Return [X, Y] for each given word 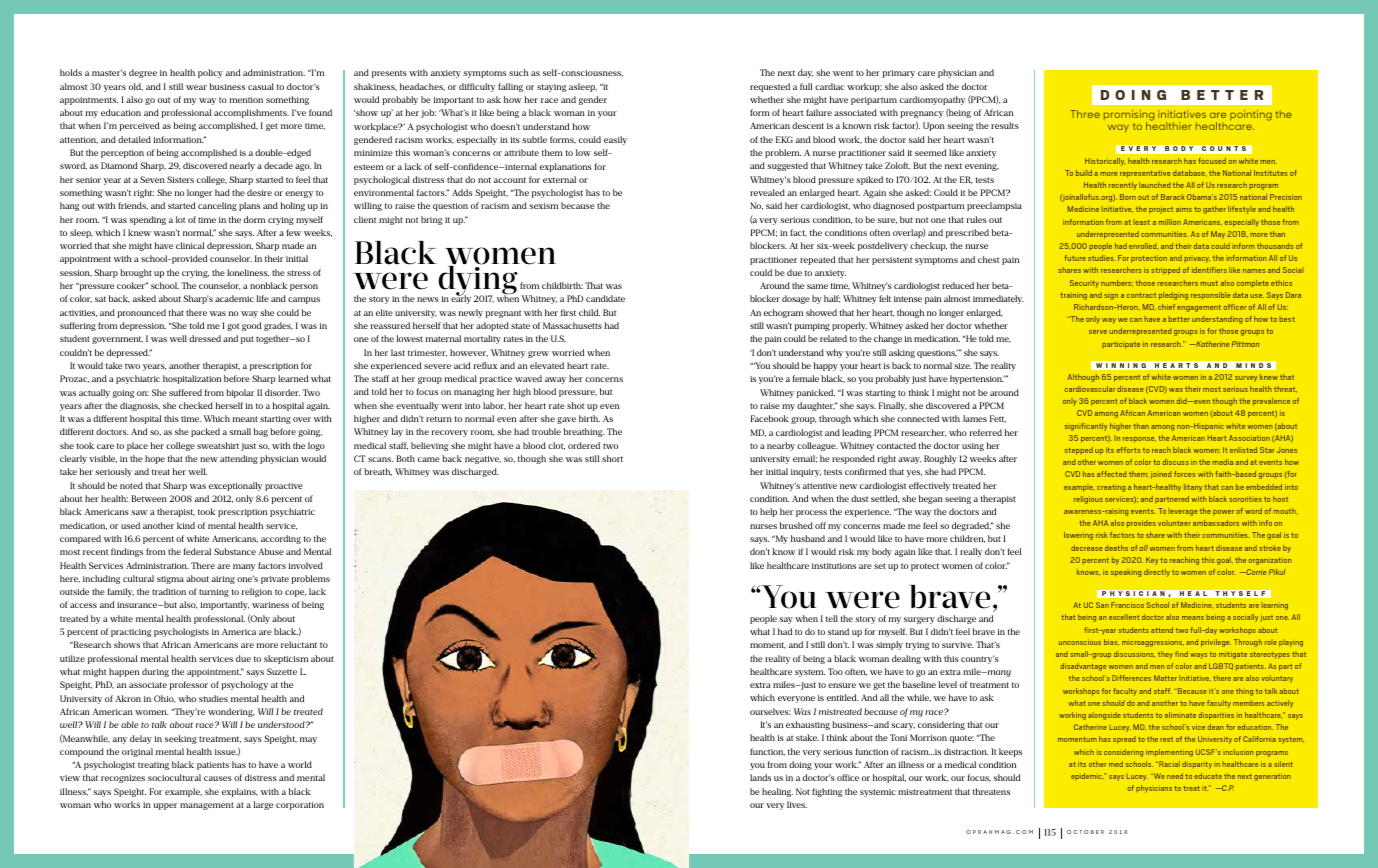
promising [1129, 117]
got [233, 327]
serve [1098, 332]
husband [808, 538]
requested [770, 87]
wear [196, 87]
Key [1152, 561]
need [1175, 776]
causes [218, 778]
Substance [235, 551]
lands [760, 777]
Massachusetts [572, 325]
